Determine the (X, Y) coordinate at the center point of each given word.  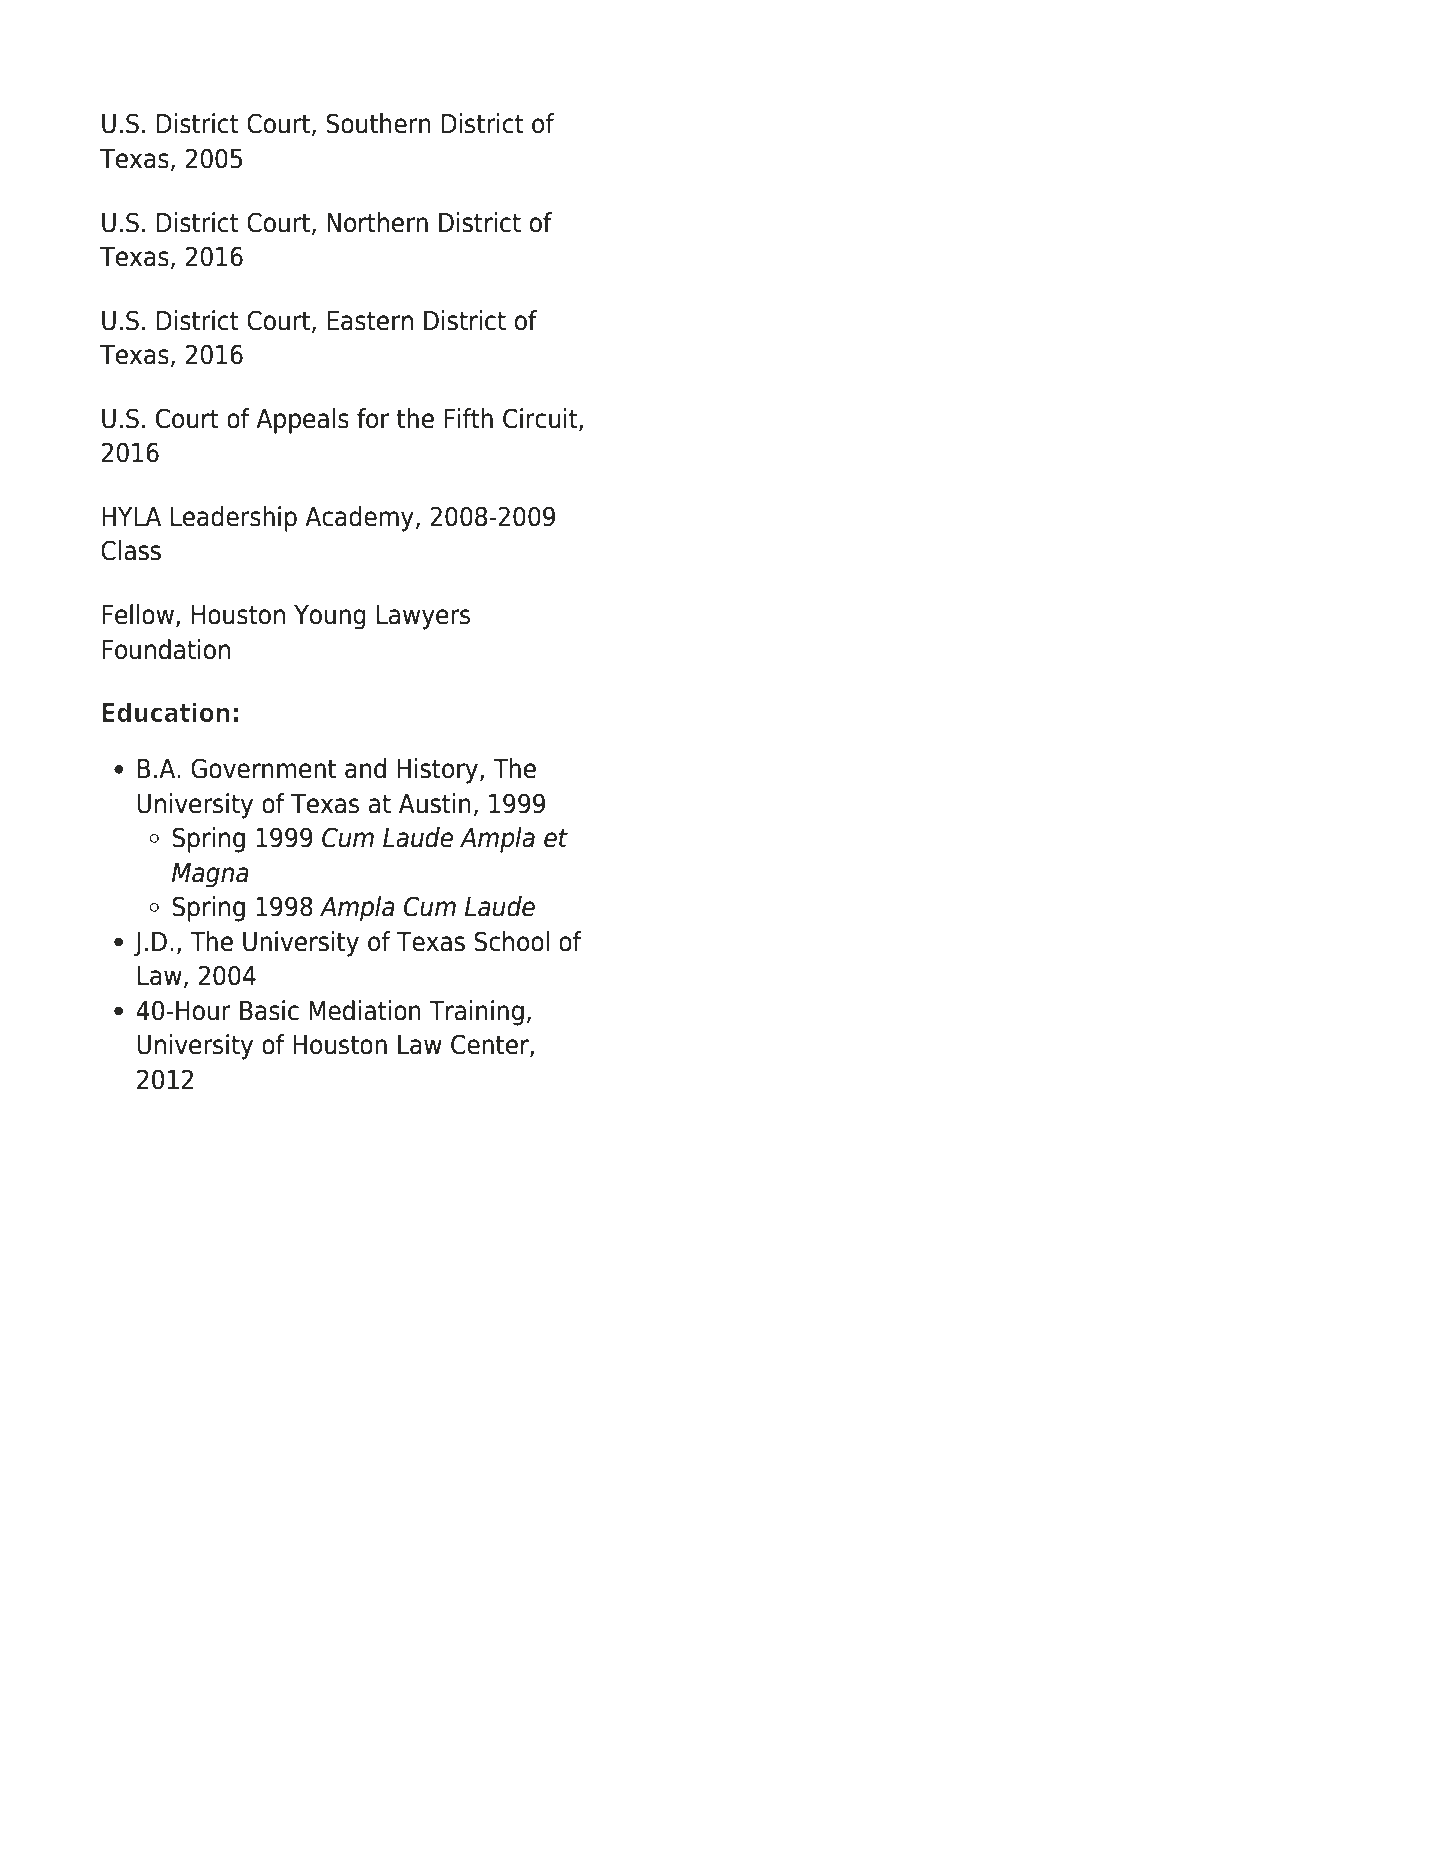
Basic (269, 1010)
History (439, 771)
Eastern (370, 321)
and (365, 768)
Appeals (302, 421)
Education (166, 712)
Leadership (234, 519)
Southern (378, 123)
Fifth (468, 418)
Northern (377, 222)
